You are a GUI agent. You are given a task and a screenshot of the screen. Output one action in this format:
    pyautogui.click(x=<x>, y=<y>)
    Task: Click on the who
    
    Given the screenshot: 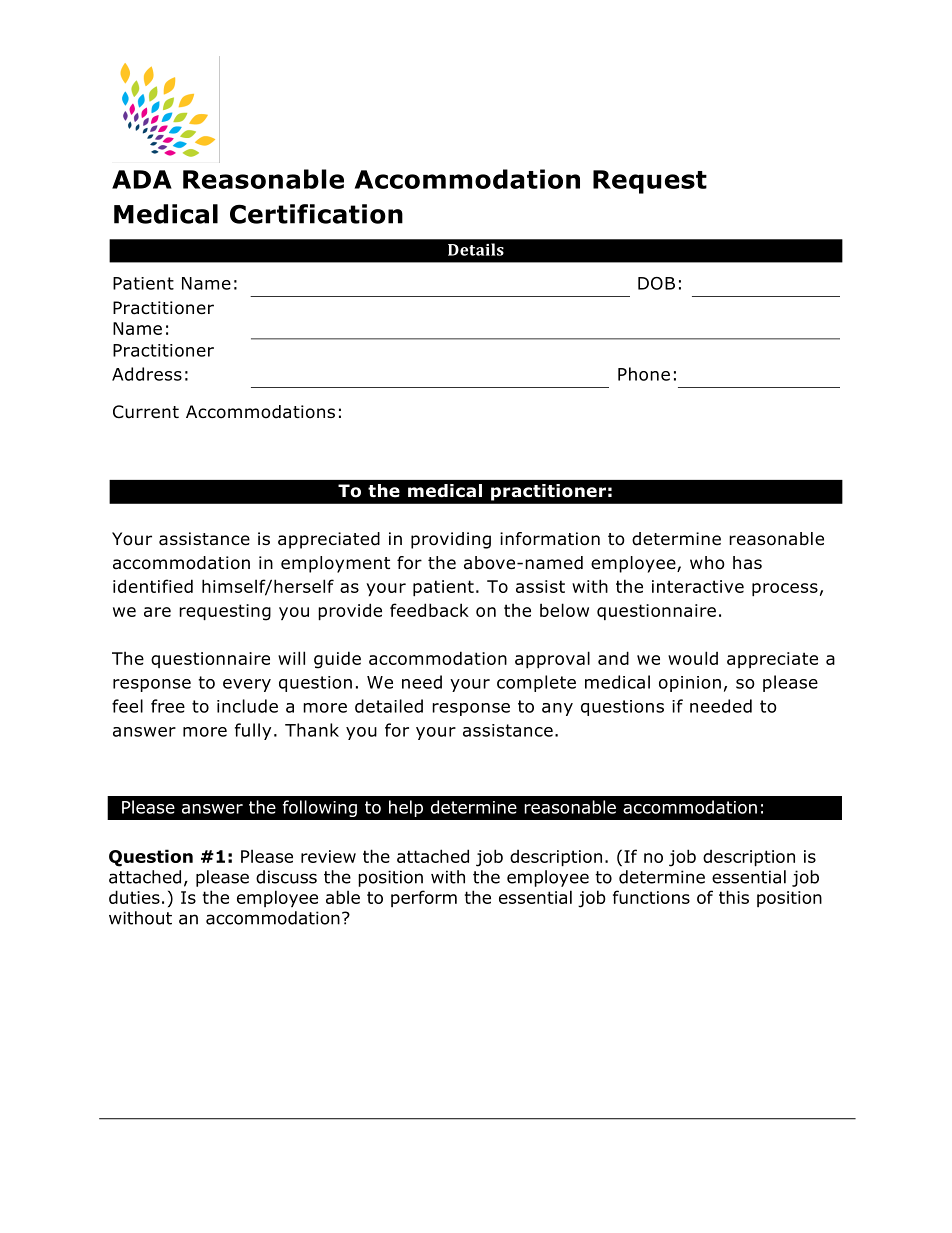 What is the action you would take?
    pyautogui.click(x=707, y=563)
